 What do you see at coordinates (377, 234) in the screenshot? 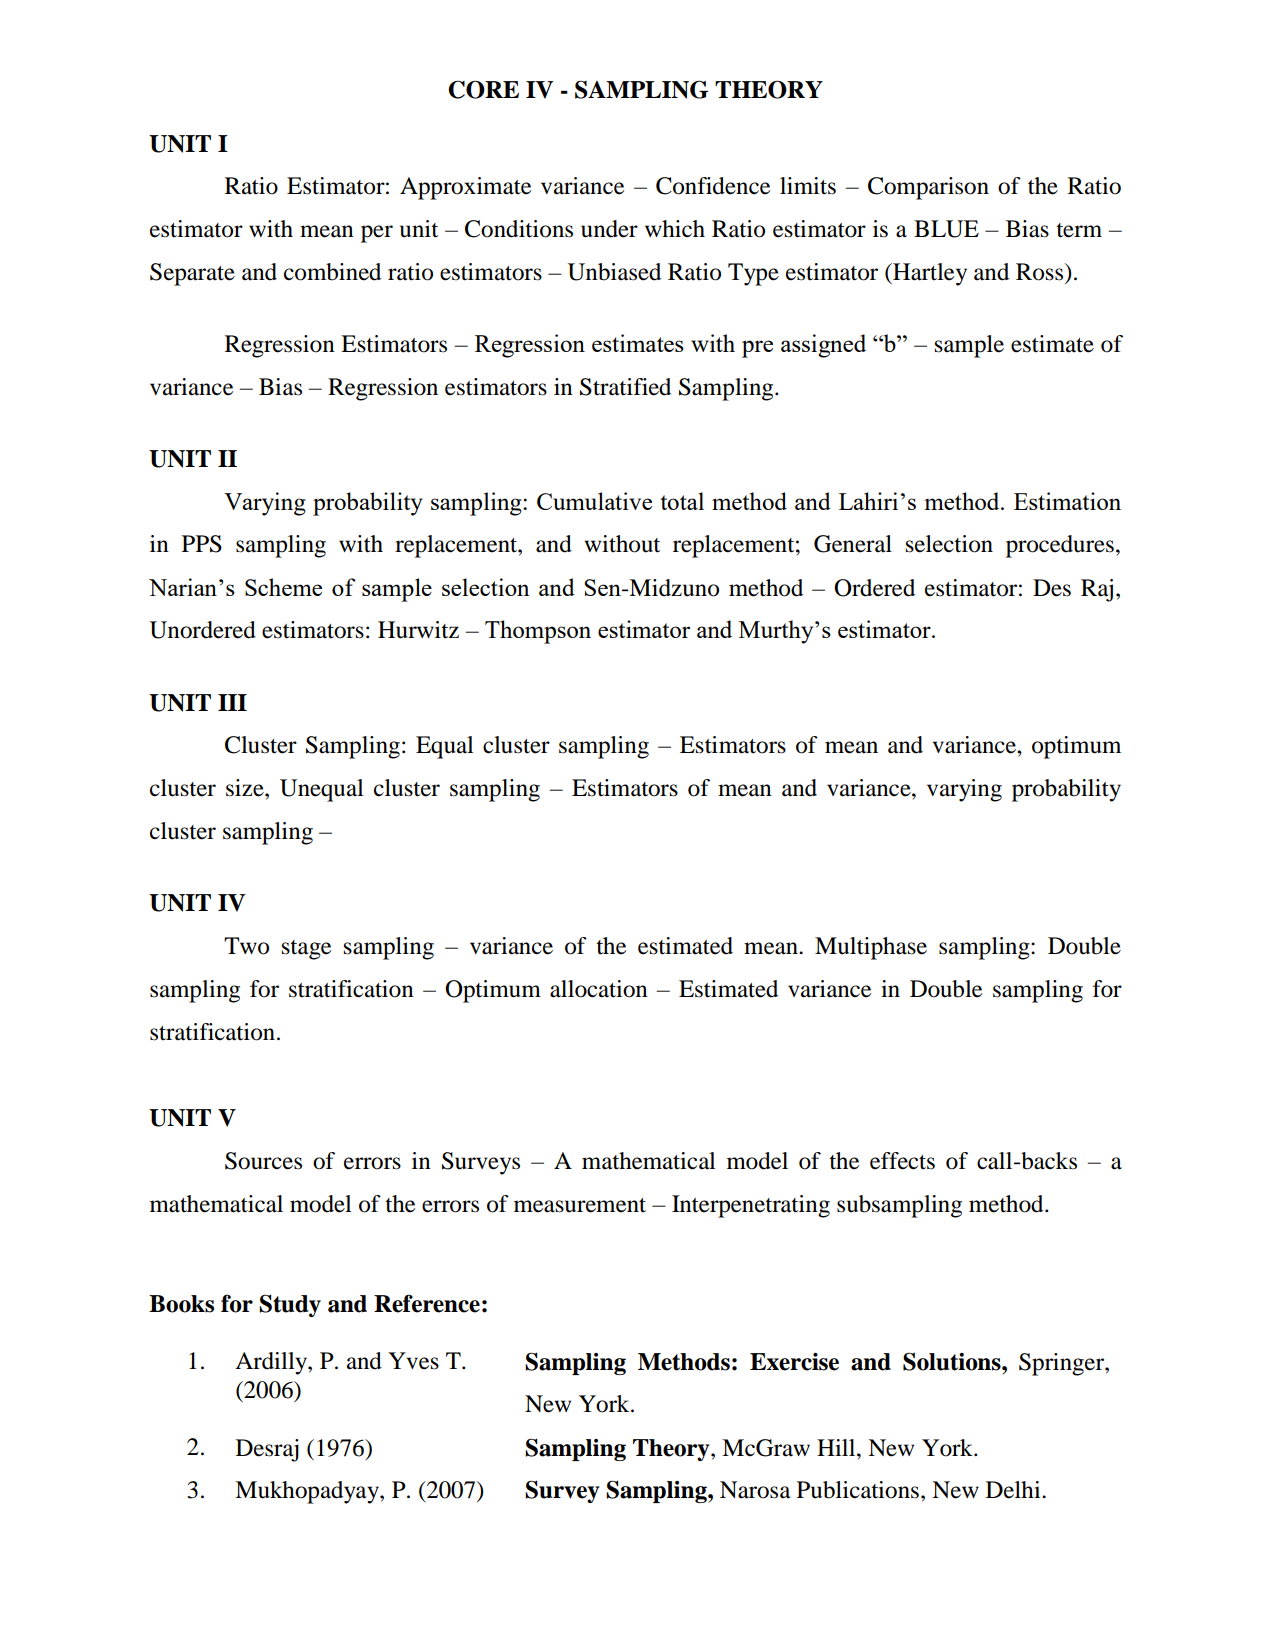
I see `per` at bounding box center [377, 234].
